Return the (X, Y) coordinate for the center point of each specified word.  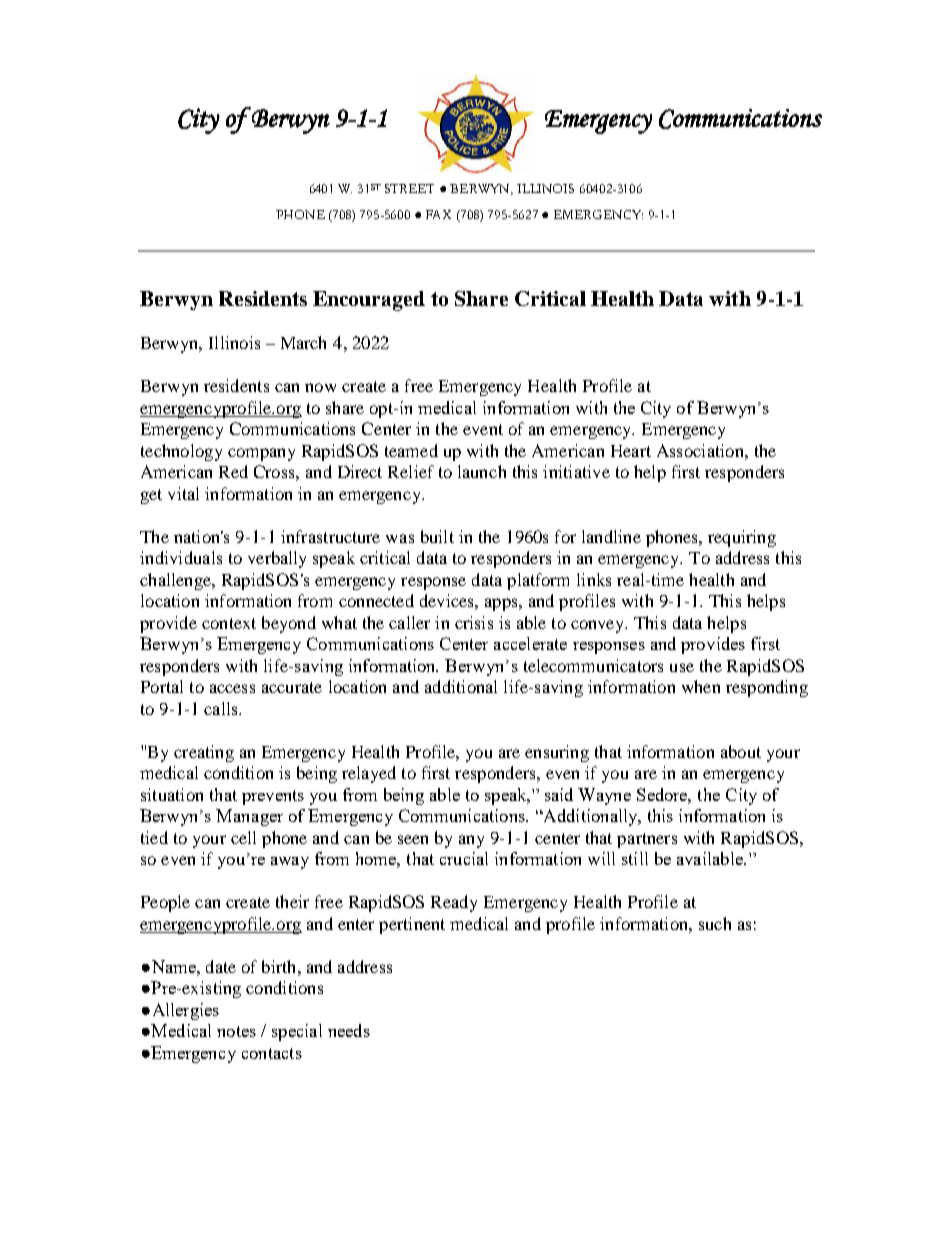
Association (701, 450)
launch (482, 471)
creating (204, 753)
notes (236, 1031)
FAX (438, 214)
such (715, 923)
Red (233, 471)
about (741, 751)
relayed (369, 774)
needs (349, 1030)
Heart (631, 451)
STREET (409, 188)
